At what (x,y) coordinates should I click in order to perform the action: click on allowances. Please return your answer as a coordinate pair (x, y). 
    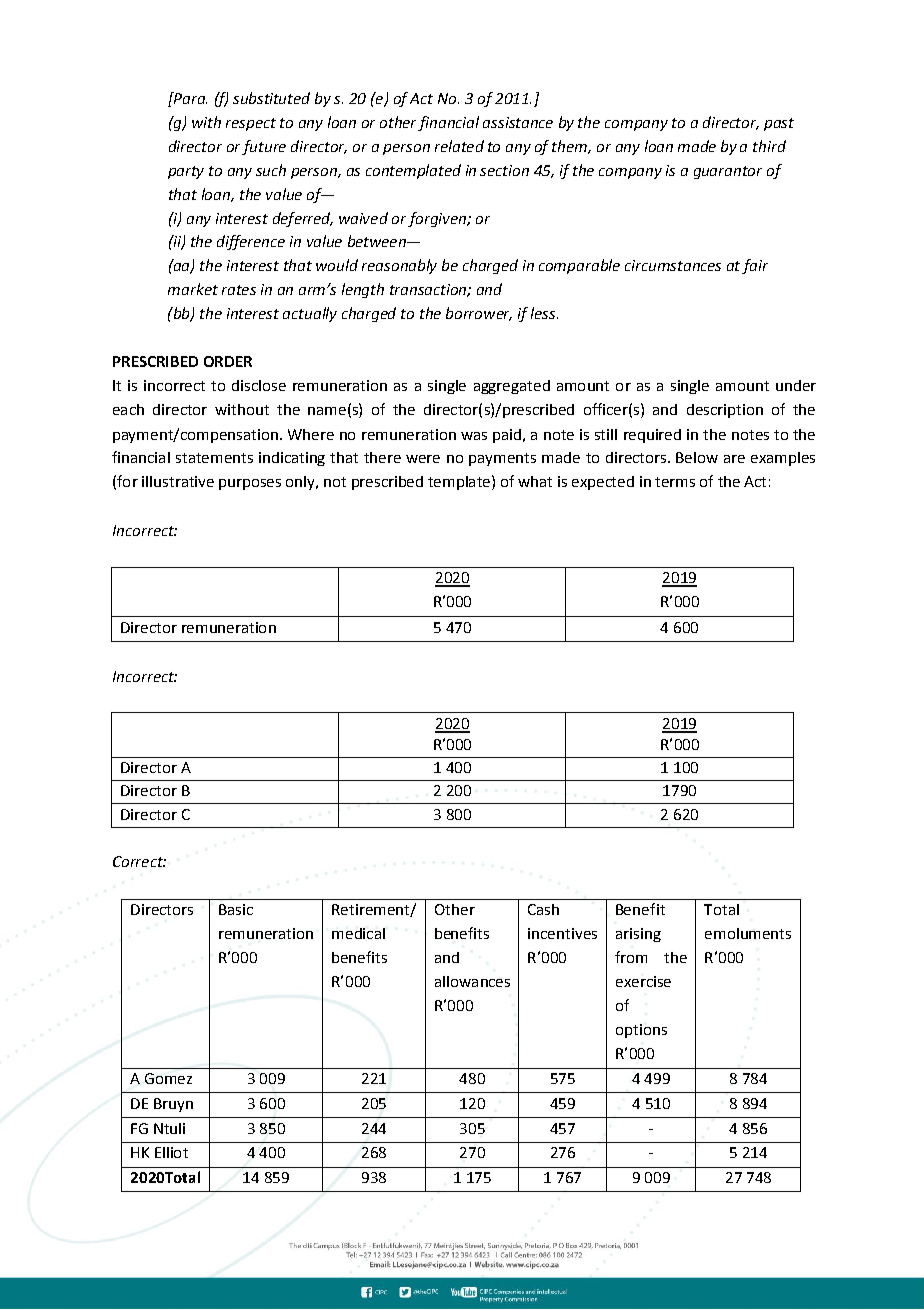
    Looking at the image, I should click on (472, 981).
